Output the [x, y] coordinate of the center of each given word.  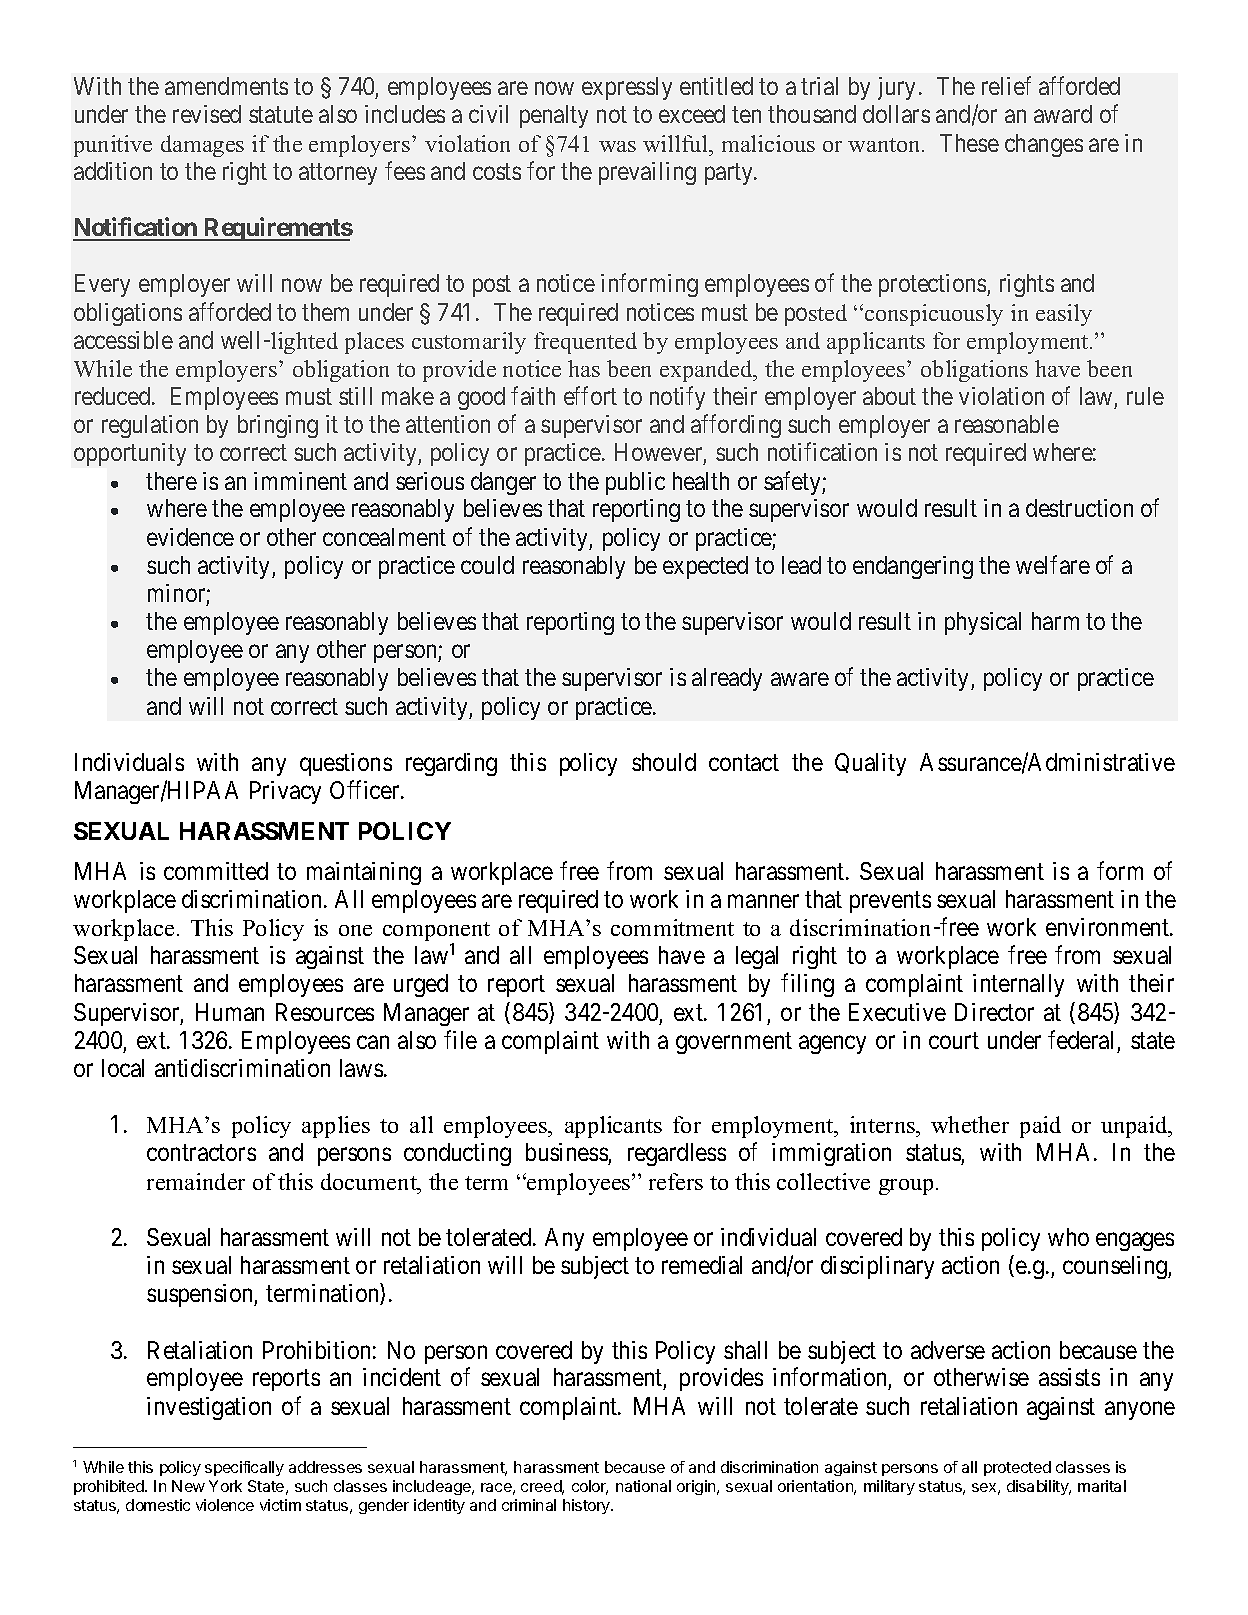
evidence [190, 537]
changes [1044, 145]
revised [207, 114]
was [617, 146]
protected [1017, 1468]
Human [230, 1012]
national [643, 1486]
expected [705, 567]
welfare [1053, 564]
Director [994, 1012]
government [734, 1043]
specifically [244, 1468]
